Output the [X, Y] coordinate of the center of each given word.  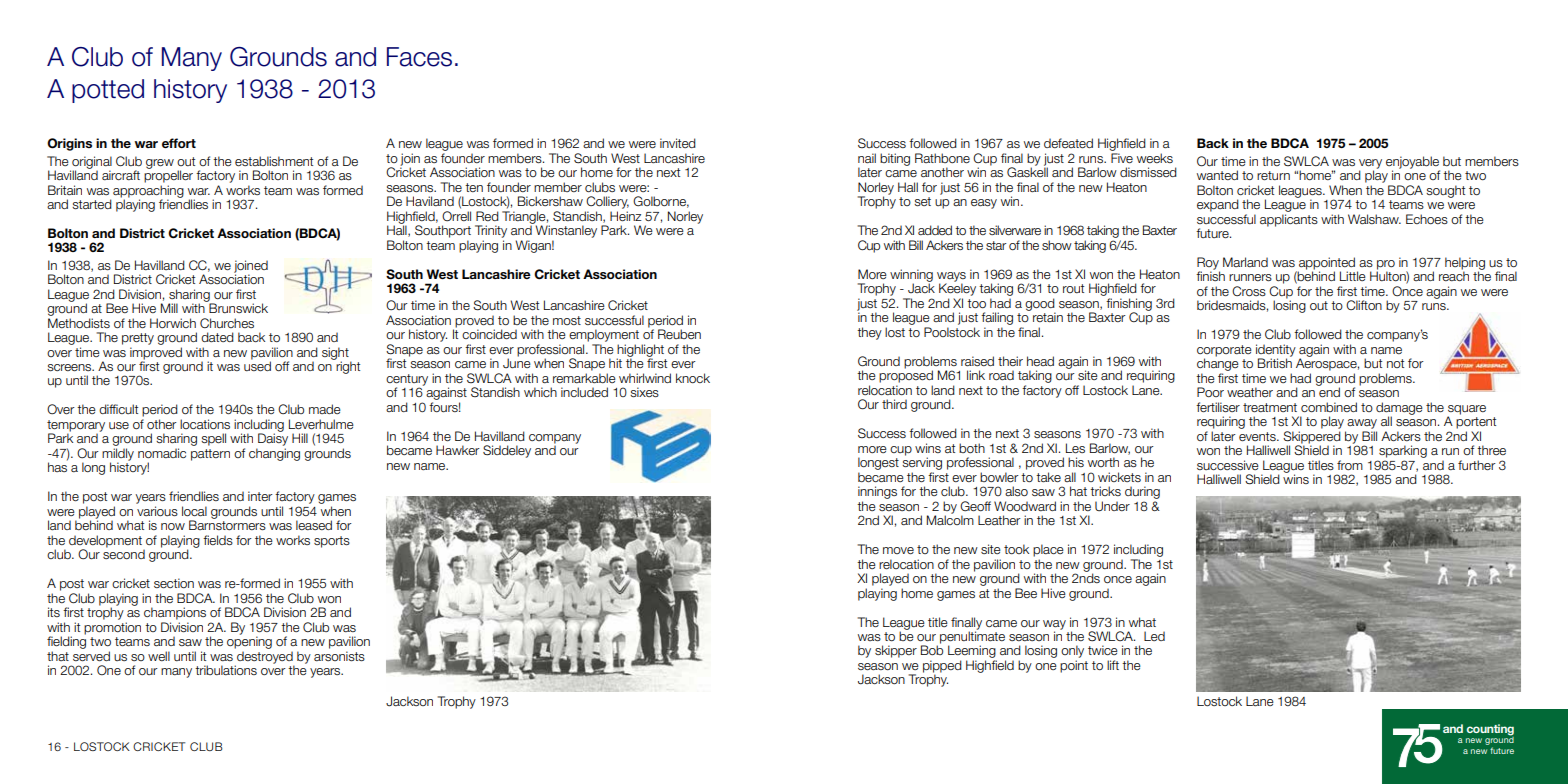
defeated [1068, 143]
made [325, 409]
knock [693, 378]
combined [1329, 407]
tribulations [226, 670]
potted [108, 91]
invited [678, 143]
